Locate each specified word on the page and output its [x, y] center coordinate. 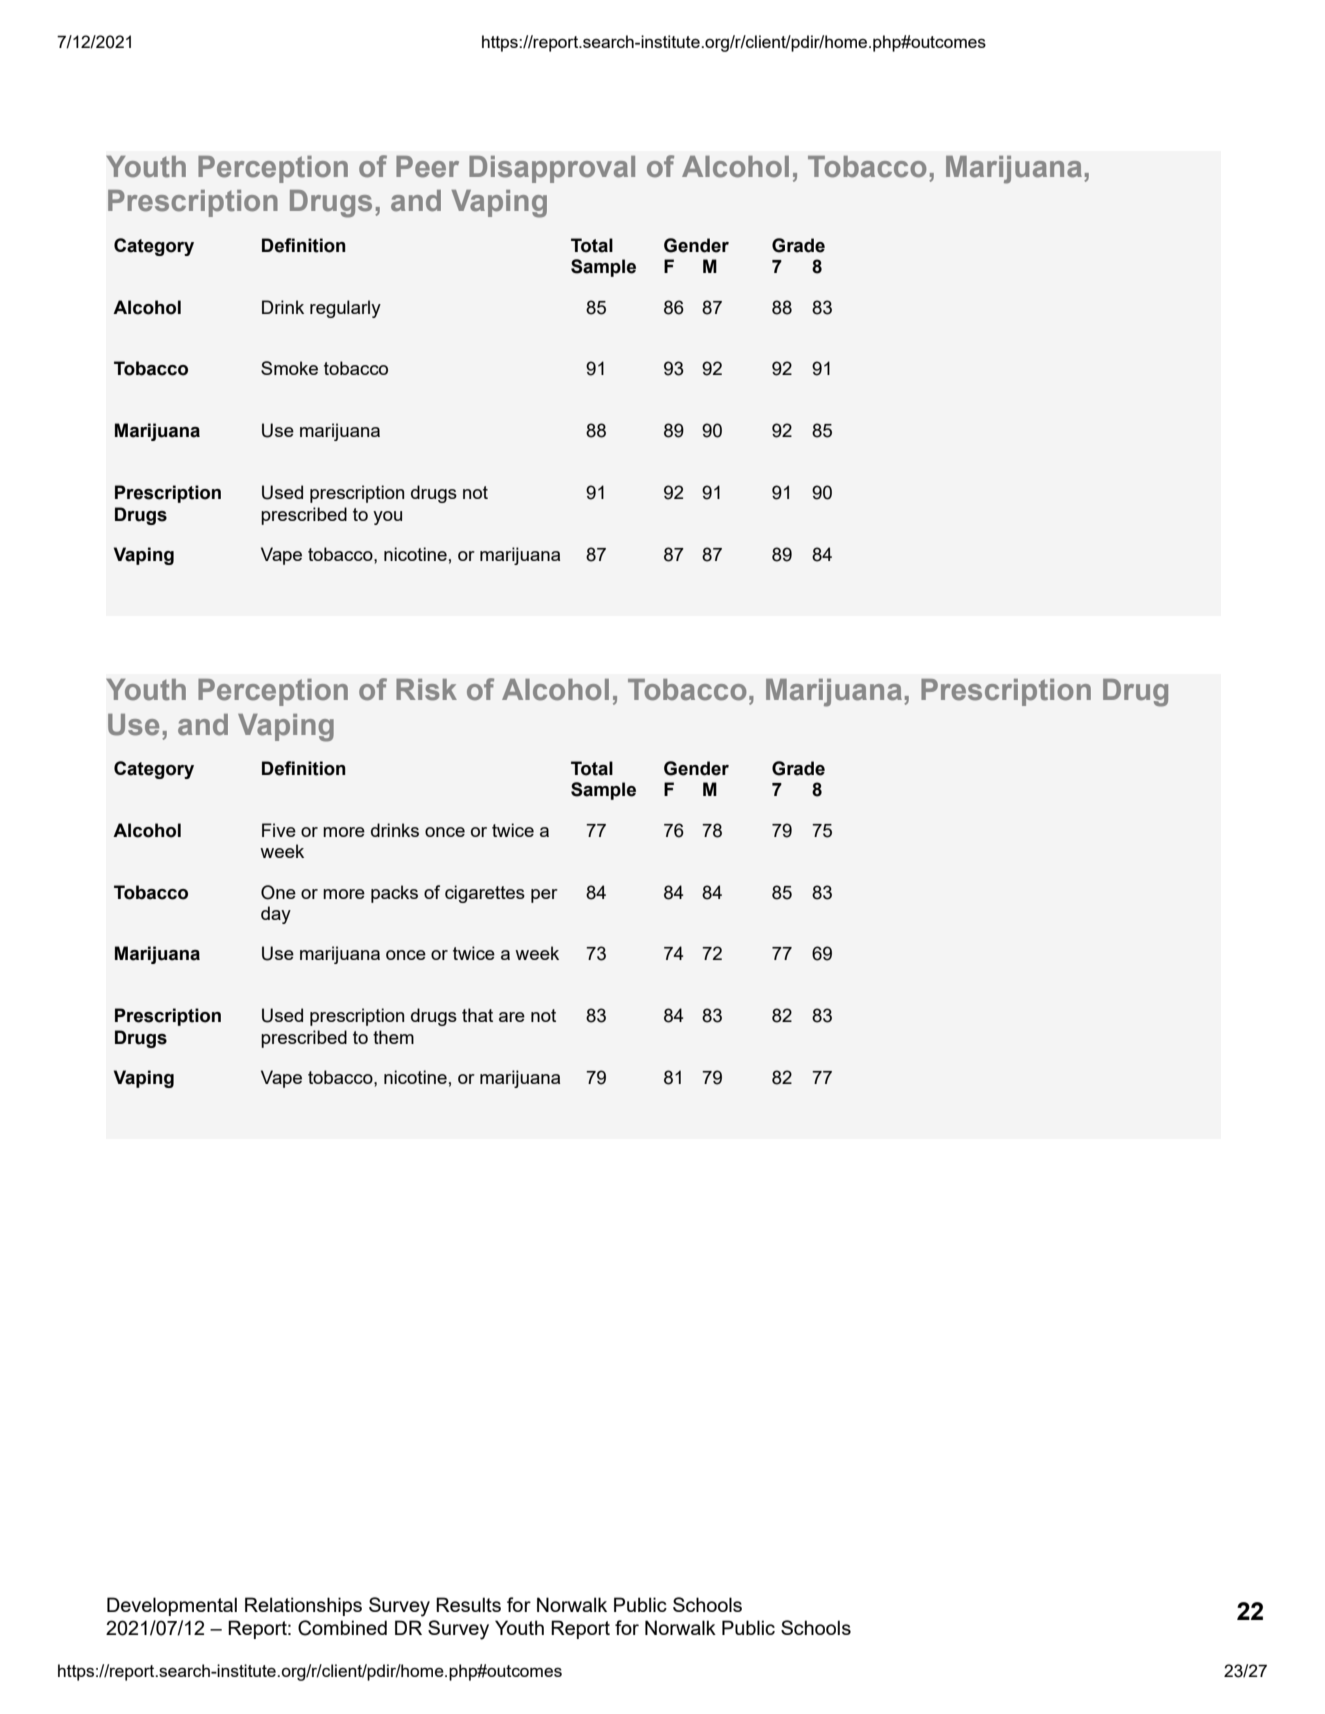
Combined [342, 1628]
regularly [345, 309]
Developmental [172, 1606]
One [278, 892]
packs [394, 894]
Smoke [289, 368]
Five [279, 830]
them [393, 1037]
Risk [426, 690]
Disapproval [552, 169]
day [276, 915]
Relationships [303, 1606]
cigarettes [485, 894]
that [477, 1015]
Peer [427, 167]
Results [468, 1604]
